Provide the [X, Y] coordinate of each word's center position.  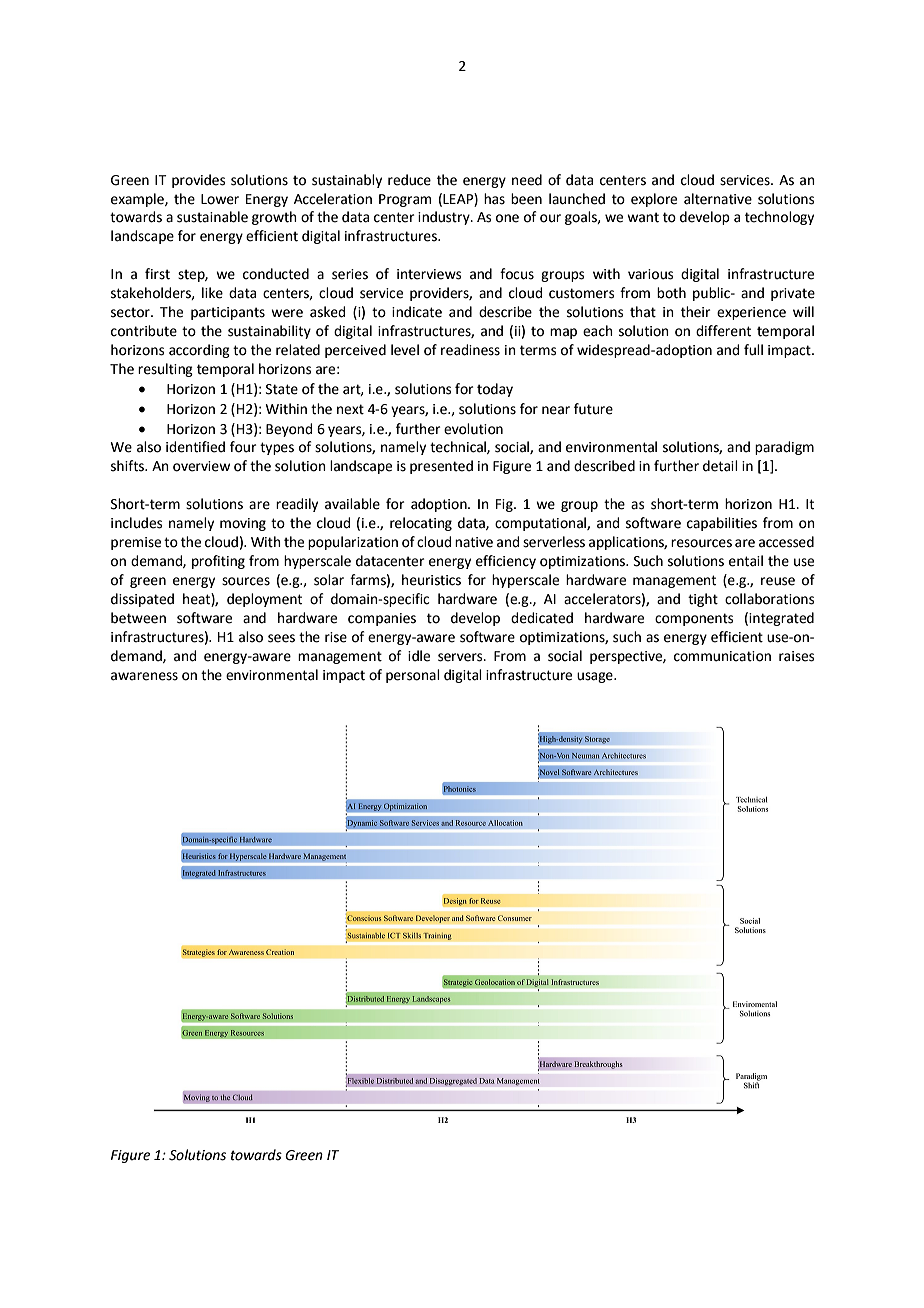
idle [419, 656]
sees [281, 638]
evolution [473, 429]
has [494, 199]
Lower [220, 199]
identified [195, 447]
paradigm [784, 448]
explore [654, 200]
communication [722, 656]
